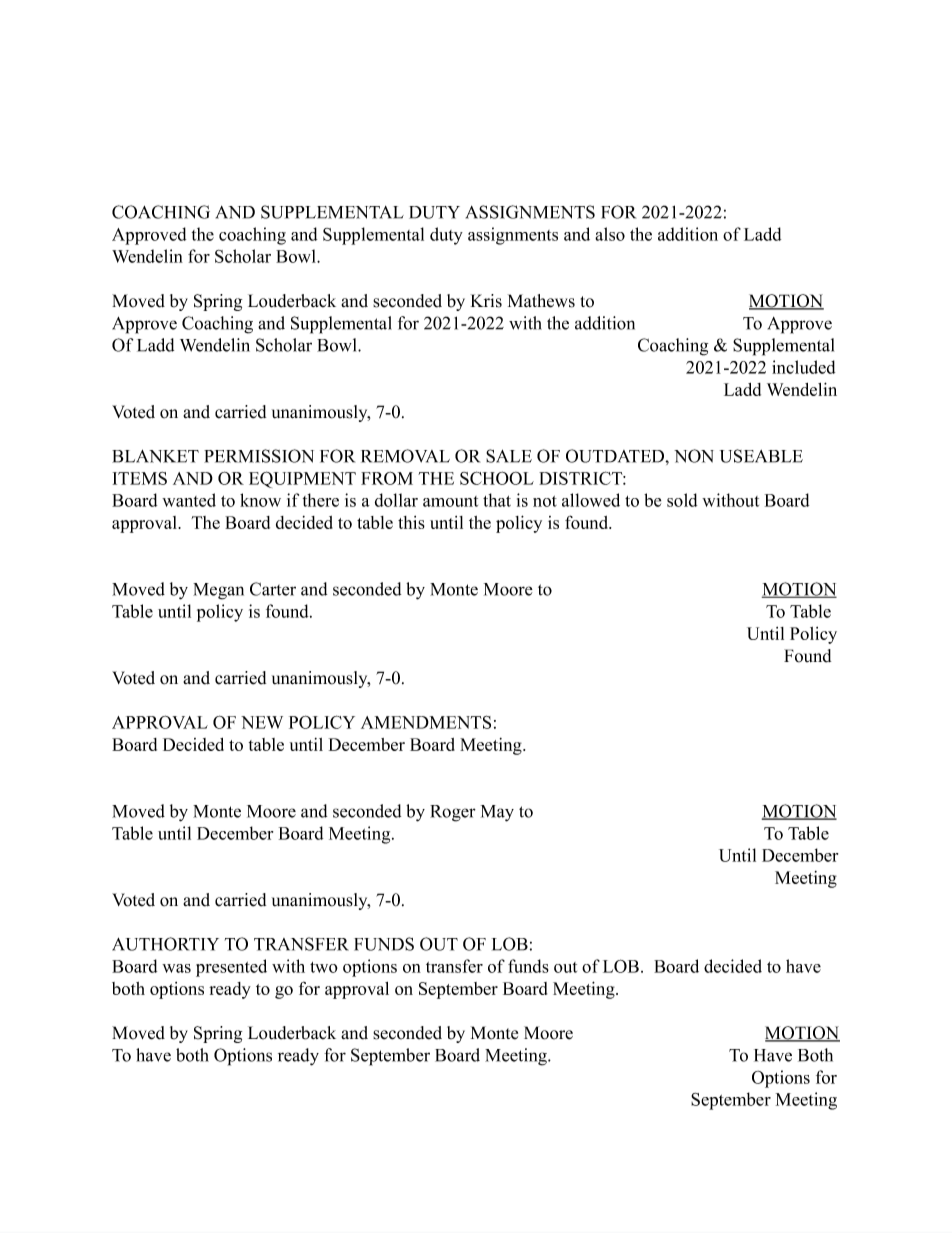 This page has height=1233, width=952. What do you see at coordinates (189, 500) in the page?
I see `wanted` at bounding box center [189, 500].
